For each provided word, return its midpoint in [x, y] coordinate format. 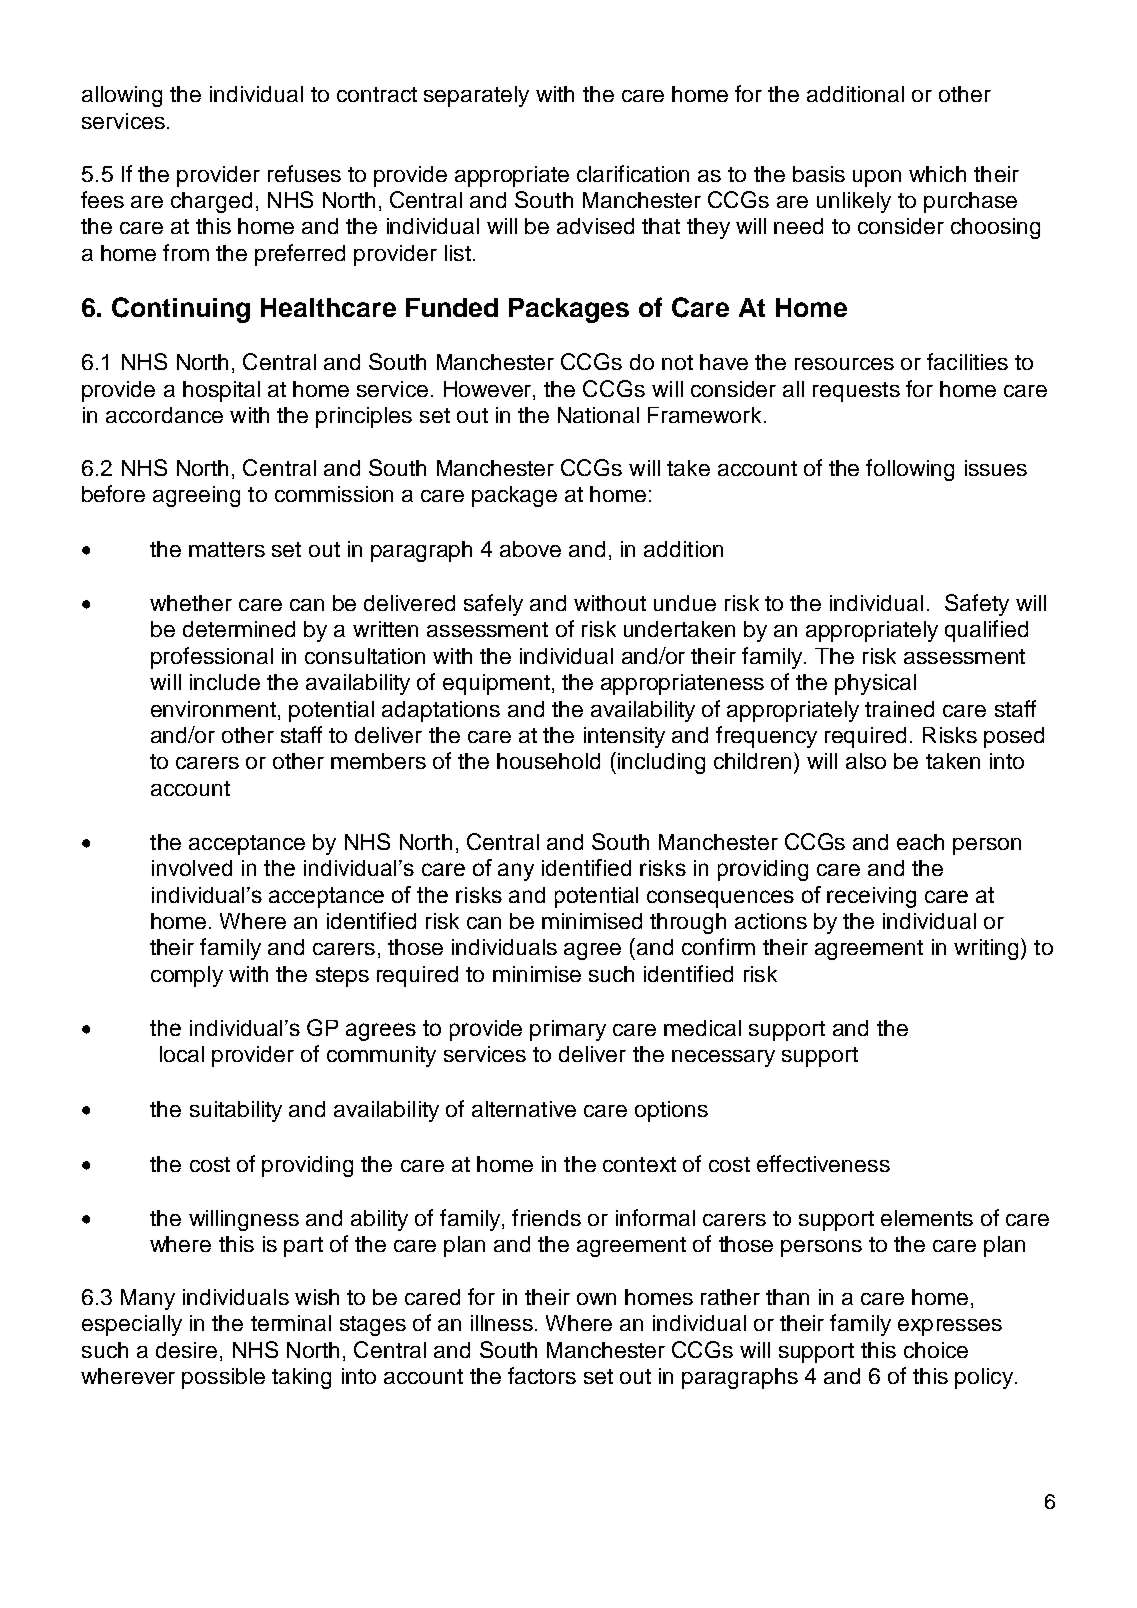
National [598, 415]
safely [493, 605]
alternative [524, 1109]
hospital [221, 391]
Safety [977, 605]
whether [191, 603]
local [182, 1054]
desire [186, 1350]
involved [192, 868]
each [920, 842]
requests [856, 392]
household [548, 761]
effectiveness [823, 1163]
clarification [633, 173]
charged [211, 202]
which [937, 174]
